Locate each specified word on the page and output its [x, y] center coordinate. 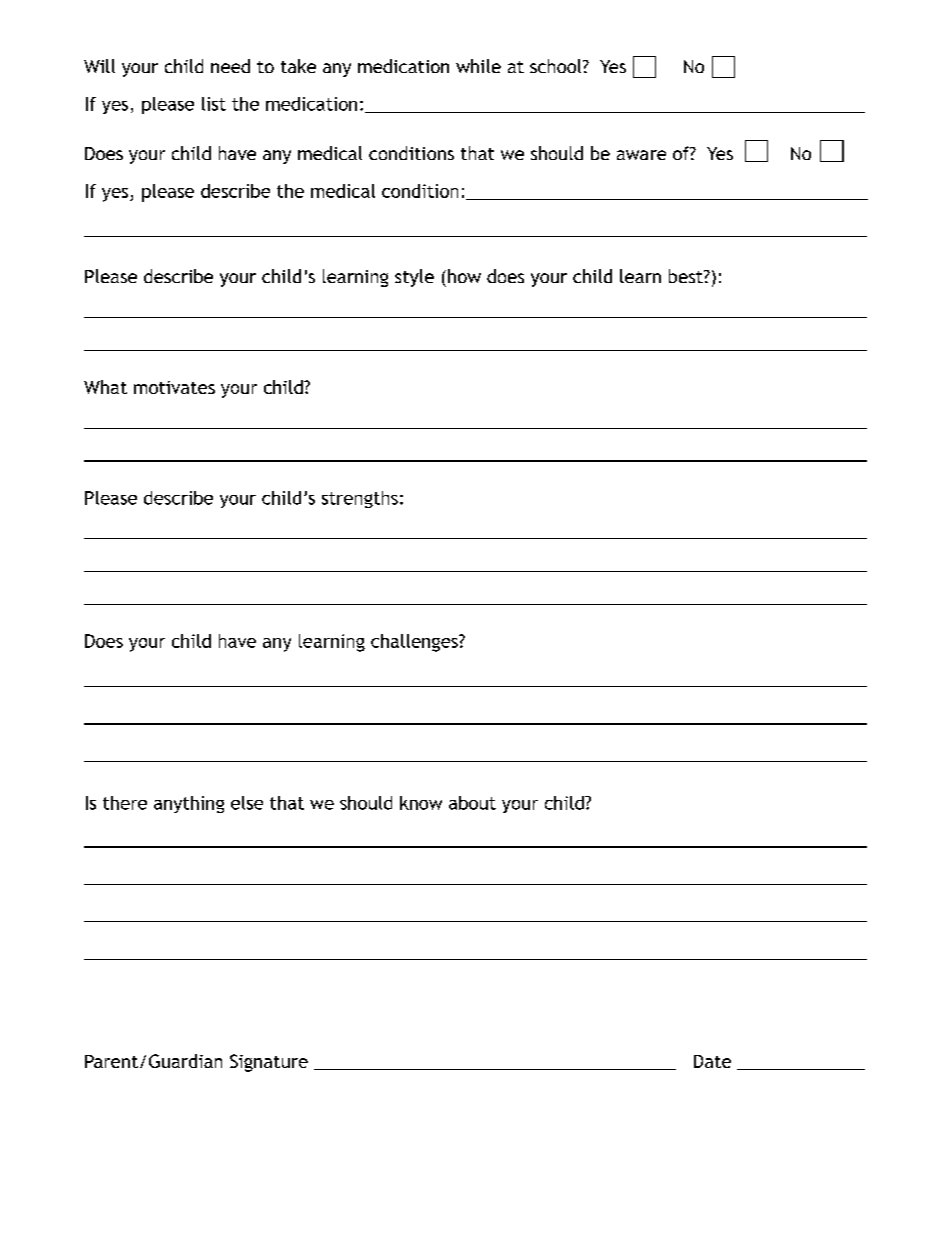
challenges [415, 643]
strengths [360, 499]
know [421, 803]
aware [641, 155]
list [214, 104]
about [472, 803]
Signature [269, 1063]
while [478, 66]
